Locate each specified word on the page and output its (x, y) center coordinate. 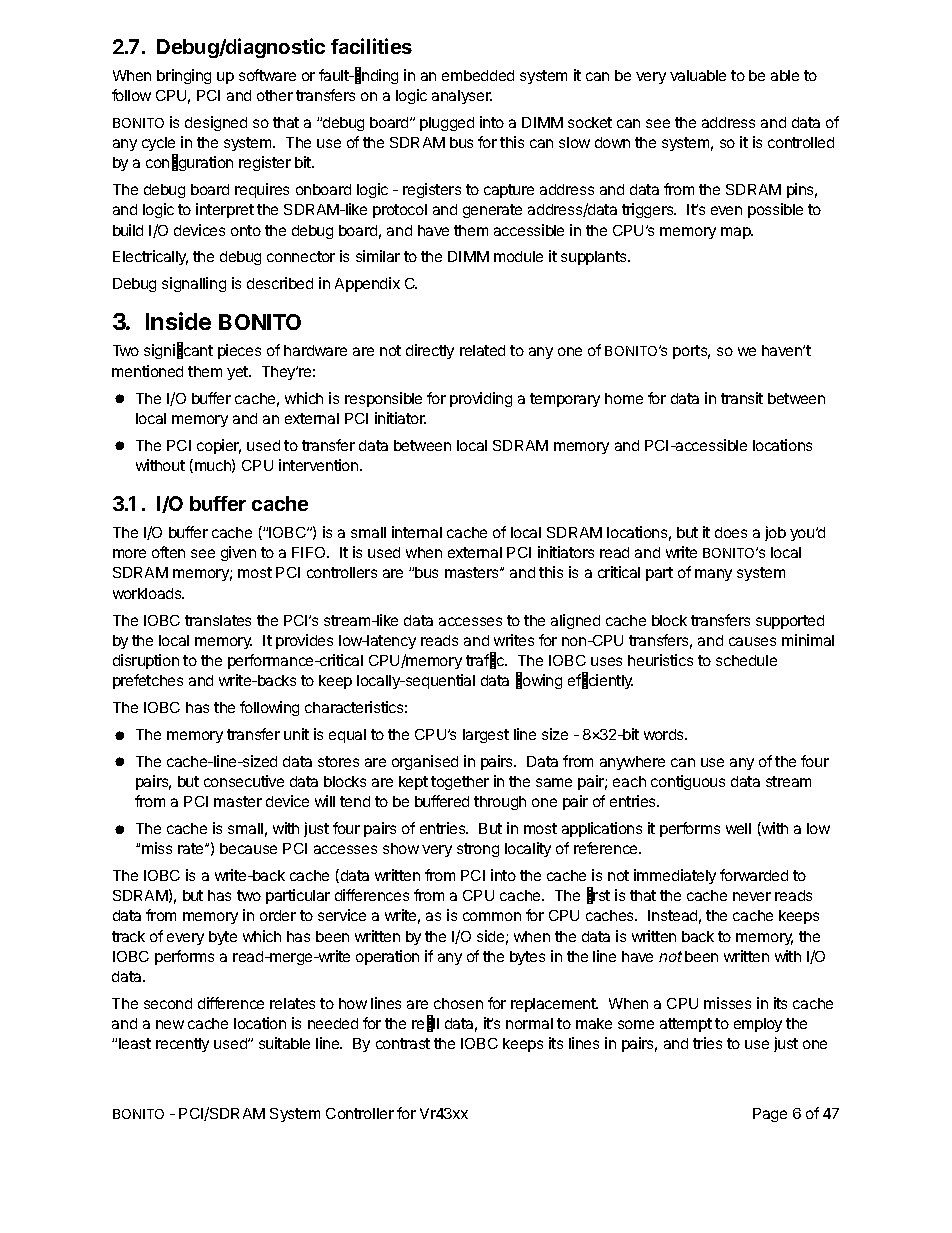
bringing (184, 76)
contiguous (688, 782)
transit (742, 398)
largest (486, 736)
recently (182, 1045)
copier (219, 446)
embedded (478, 75)
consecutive (244, 781)
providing (481, 399)
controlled (801, 142)
